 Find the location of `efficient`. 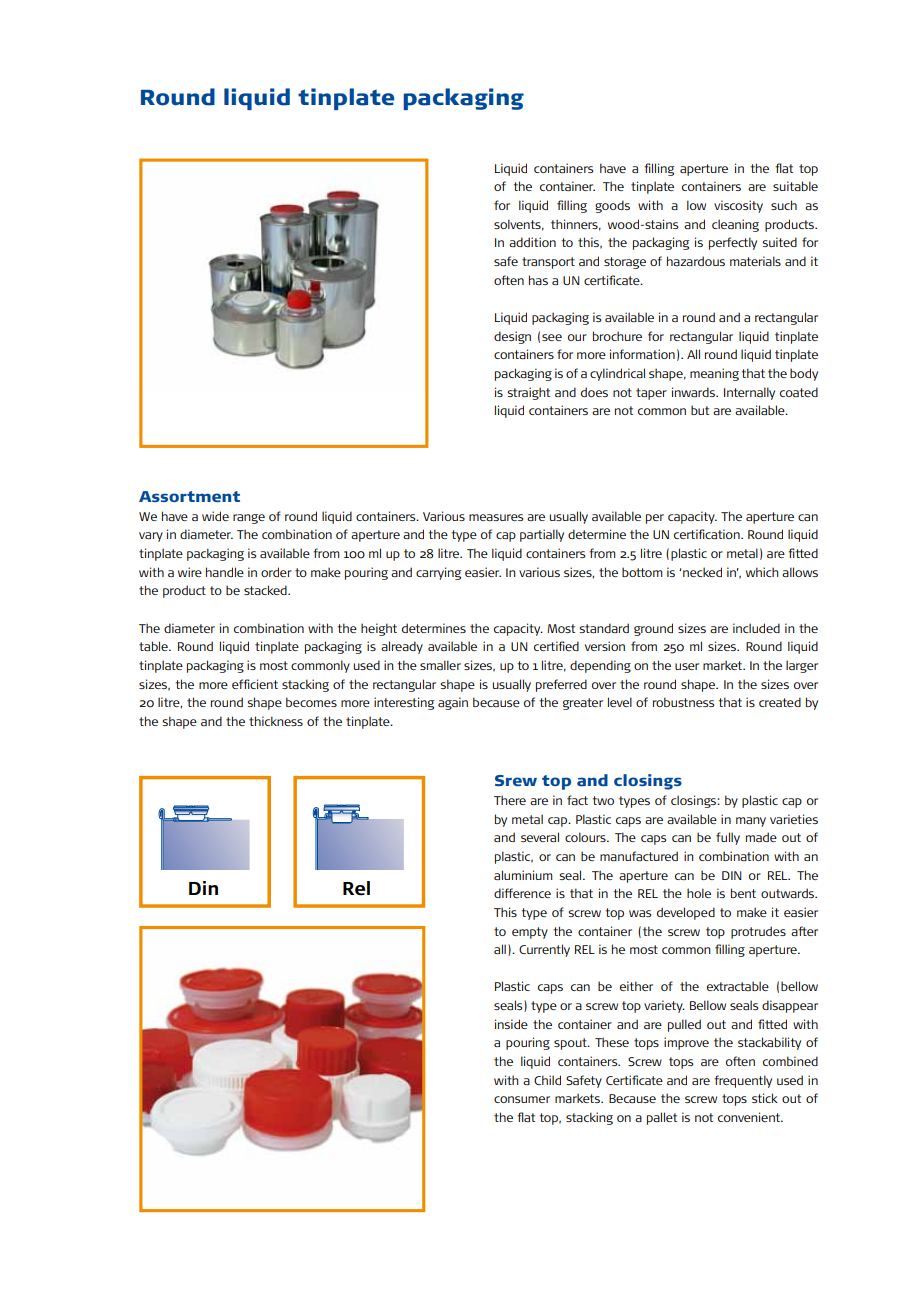

efficient is located at coordinates (255, 684).
